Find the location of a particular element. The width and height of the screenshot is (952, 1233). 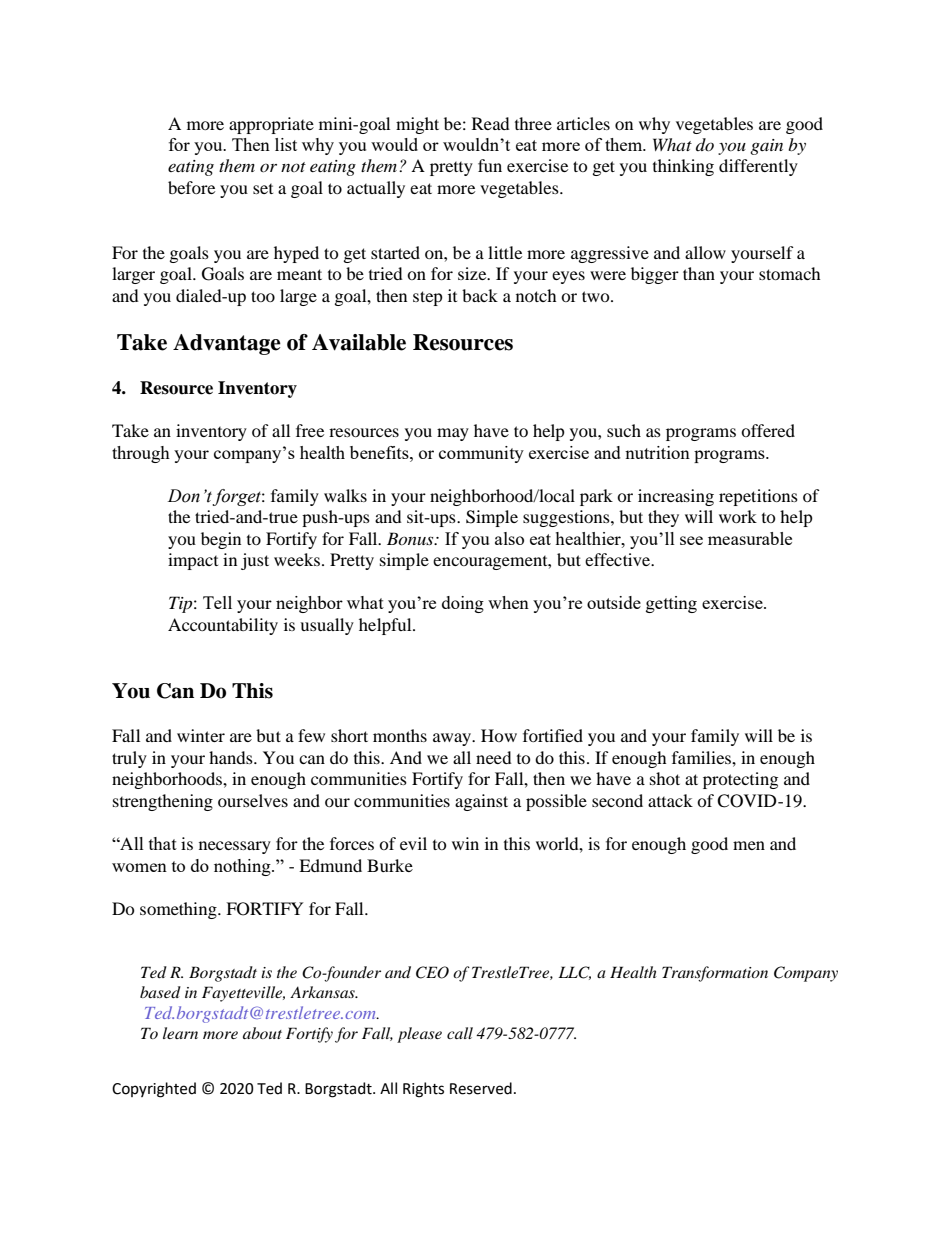

fun is located at coordinates (490, 165).
